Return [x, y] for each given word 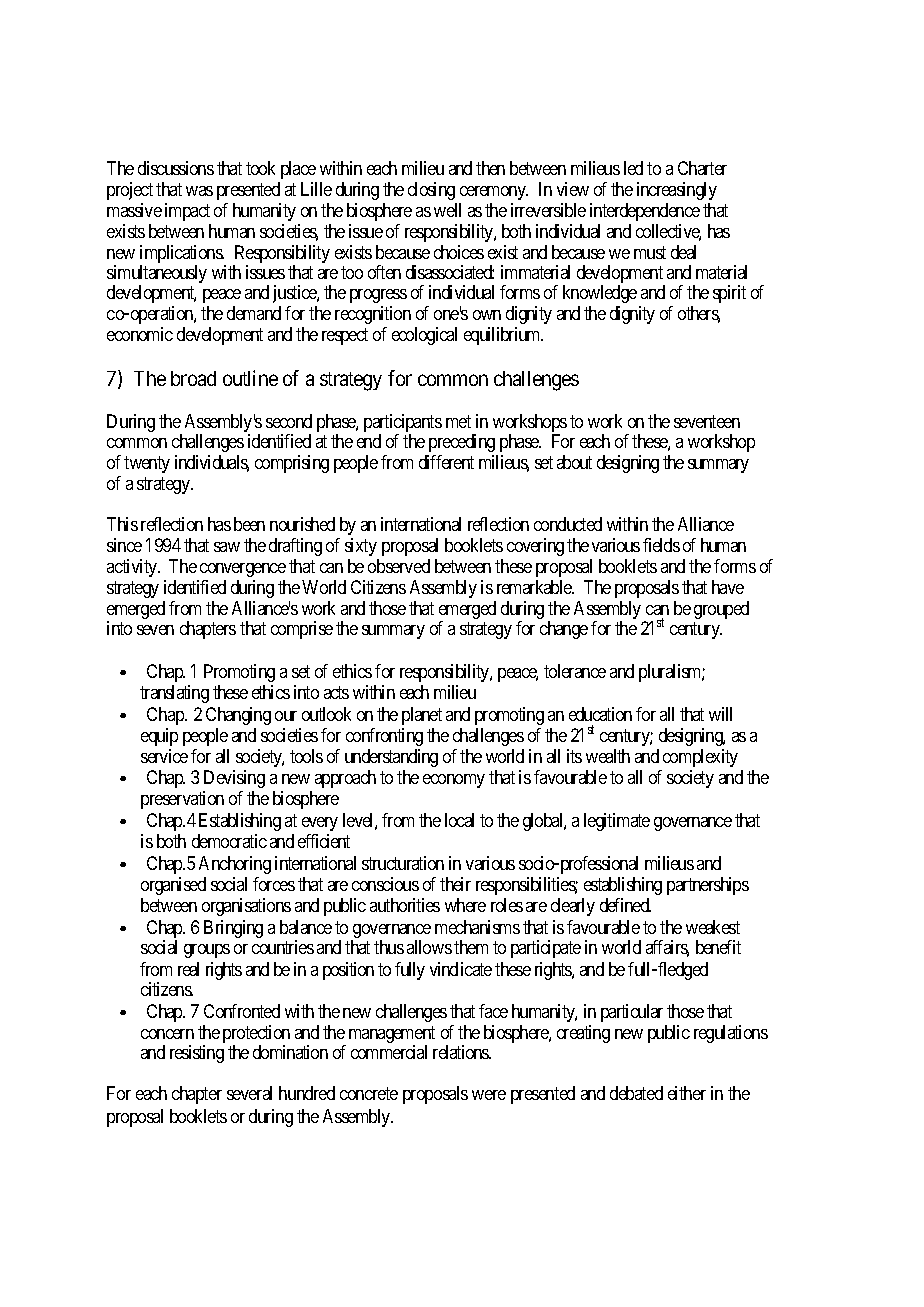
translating [174, 694]
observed [399, 566]
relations [462, 1052]
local [459, 820]
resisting [197, 1054]
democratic [229, 841]
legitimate [617, 822]
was [199, 191]
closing [431, 191]
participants [403, 424]
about [574, 462]
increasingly [677, 191]
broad [193, 378]
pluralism [672, 673]
